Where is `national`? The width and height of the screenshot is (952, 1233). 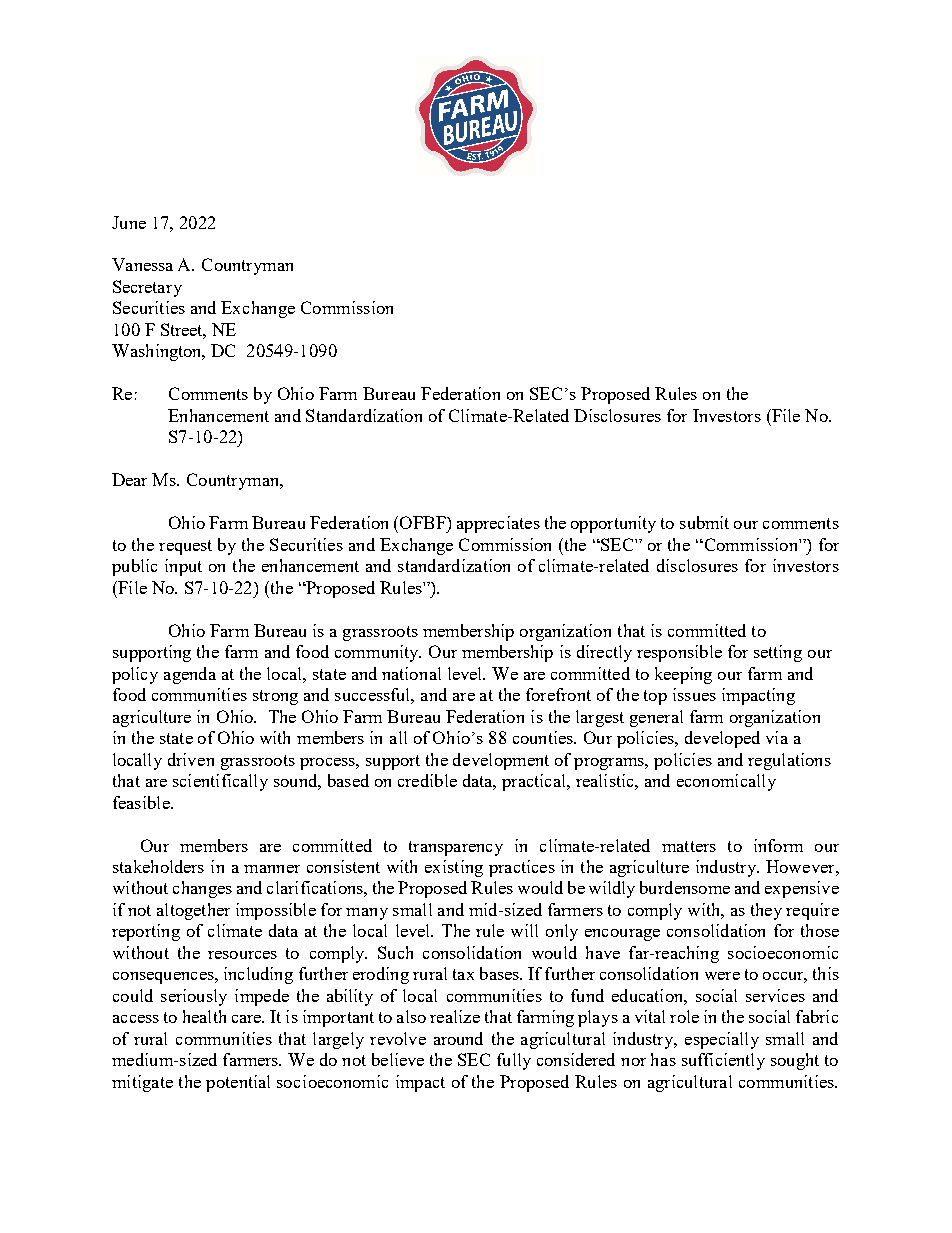 national is located at coordinates (411, 673).
